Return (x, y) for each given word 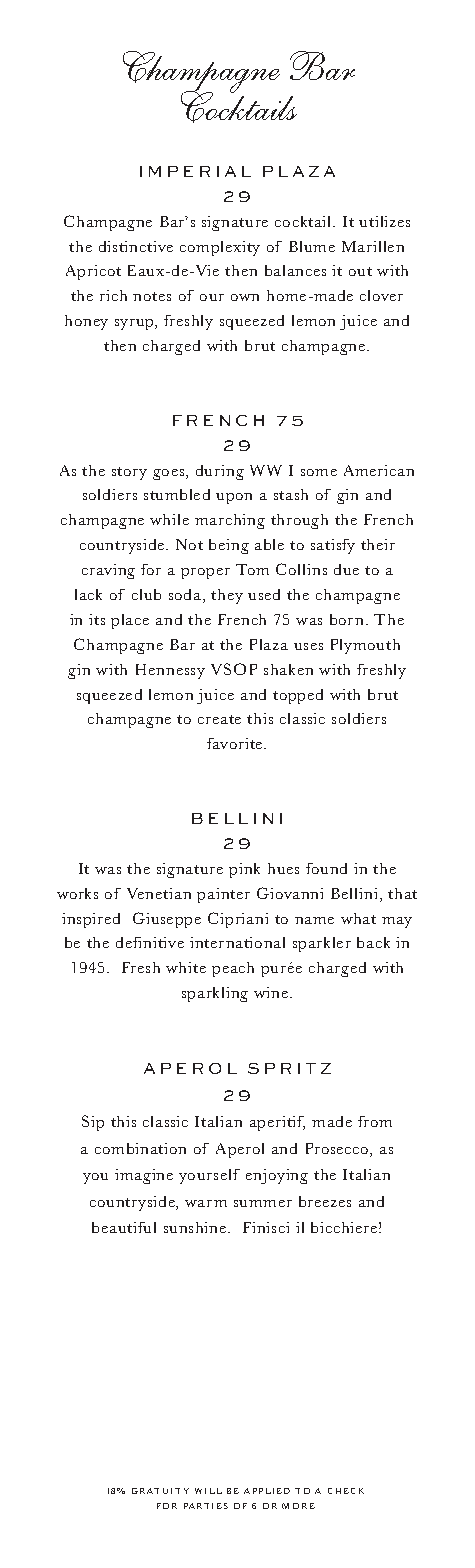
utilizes (384, 221)
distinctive (136, 246)
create (219, 719)
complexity (220, 248)
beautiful (124, 1227)
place (130, 621)
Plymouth (365, 646)
